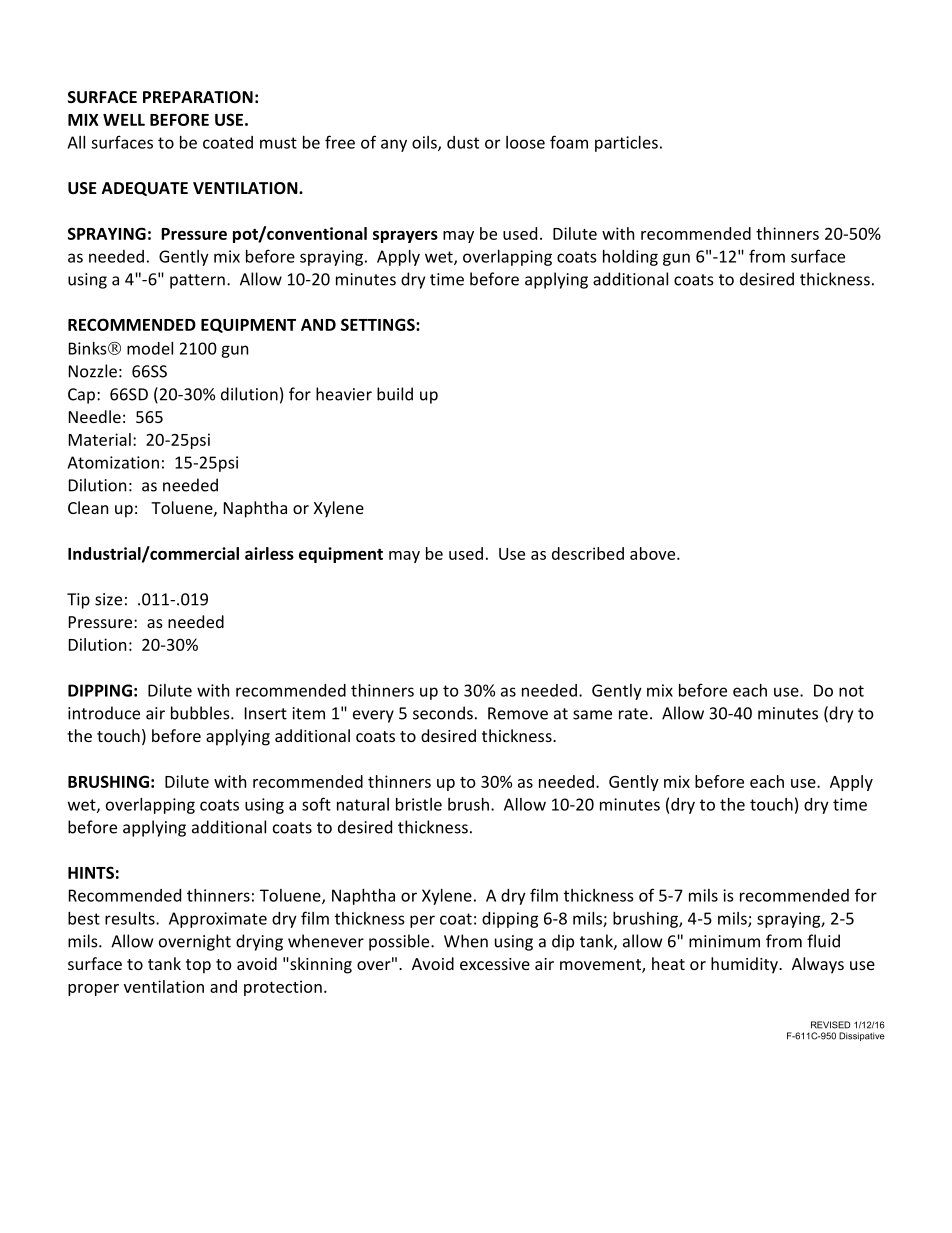  Describe the element at coordinates (654, 553) in the screenshot. I see `above` at that location.
